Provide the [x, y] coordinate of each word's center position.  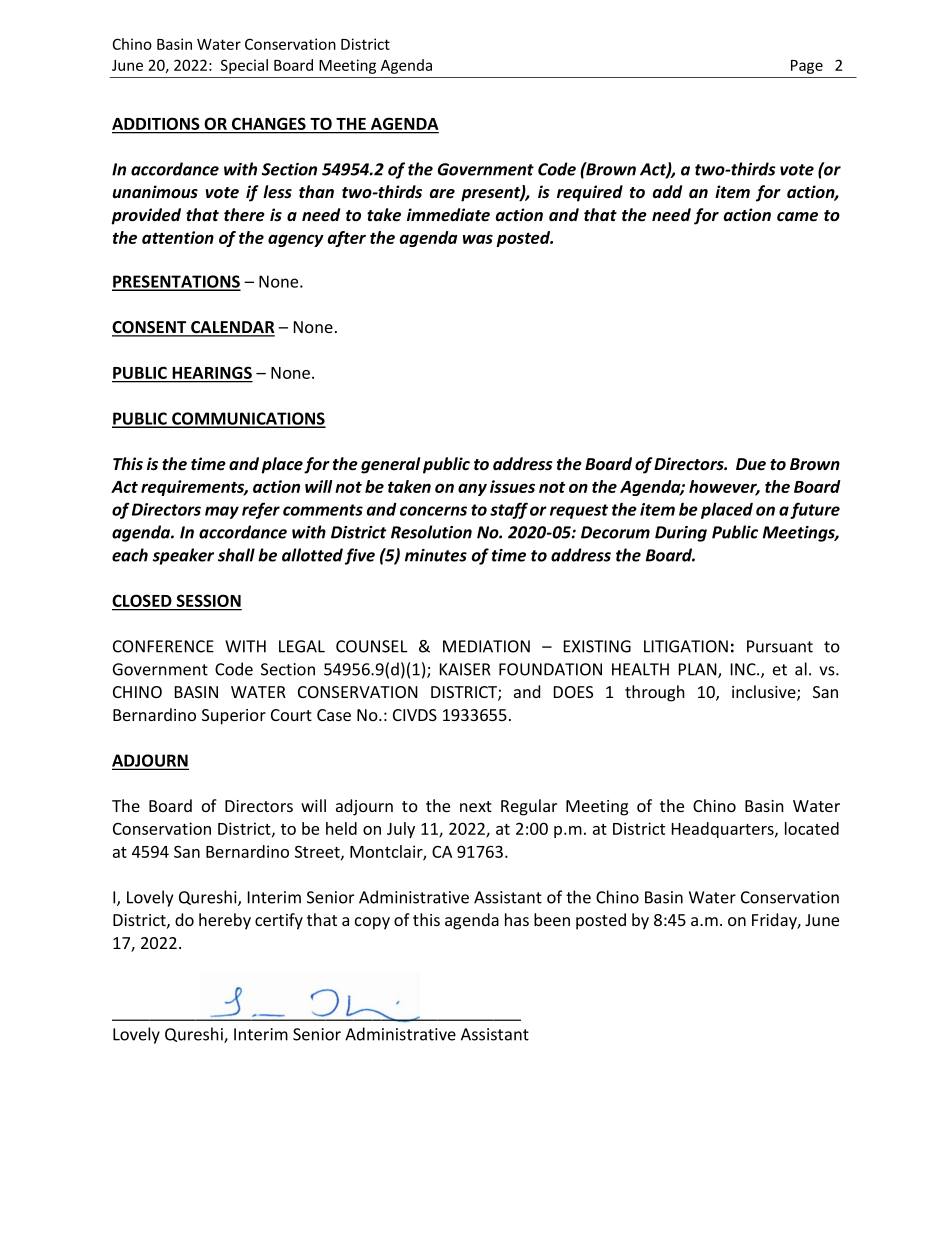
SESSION [208, 602]
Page [807, 67]
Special [244, 66]
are [442, 194]
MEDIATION [486, 646]
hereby [225, 921]
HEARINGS [211, 374]
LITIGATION [686, 646]
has [517, 919]
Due [751, 464]
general [390, 465]
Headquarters [724, 830]
